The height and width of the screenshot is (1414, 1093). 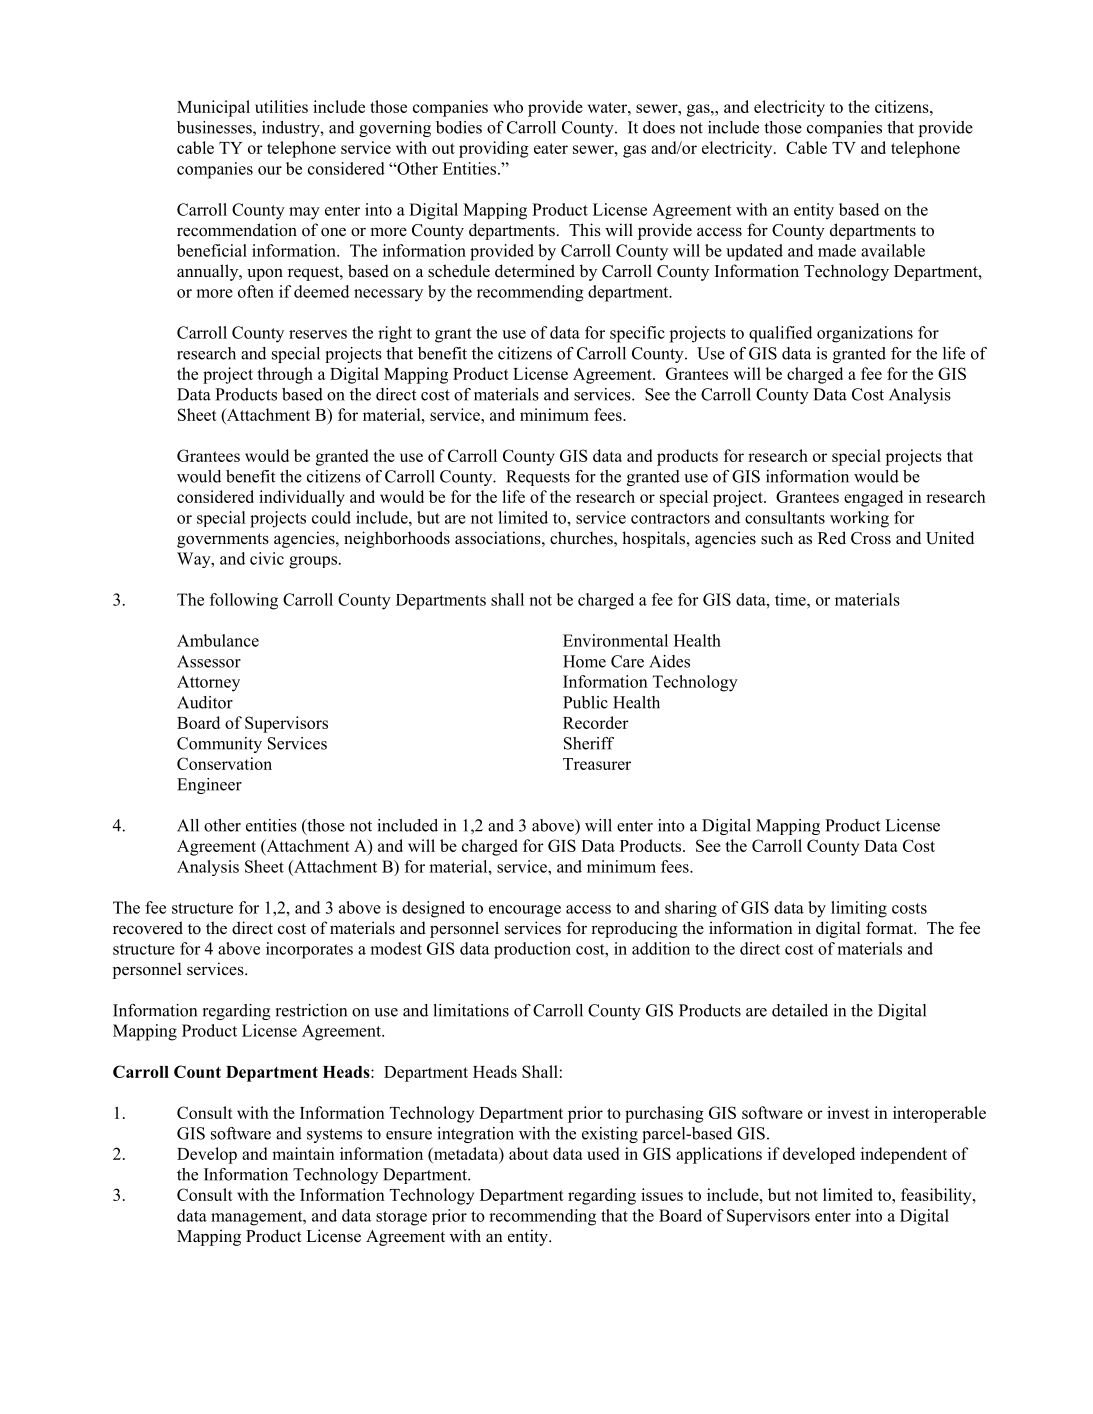 What do you see at coordinates (551, 148) in the screenshot?
I see `eater` at bounding box center [551, 148].
